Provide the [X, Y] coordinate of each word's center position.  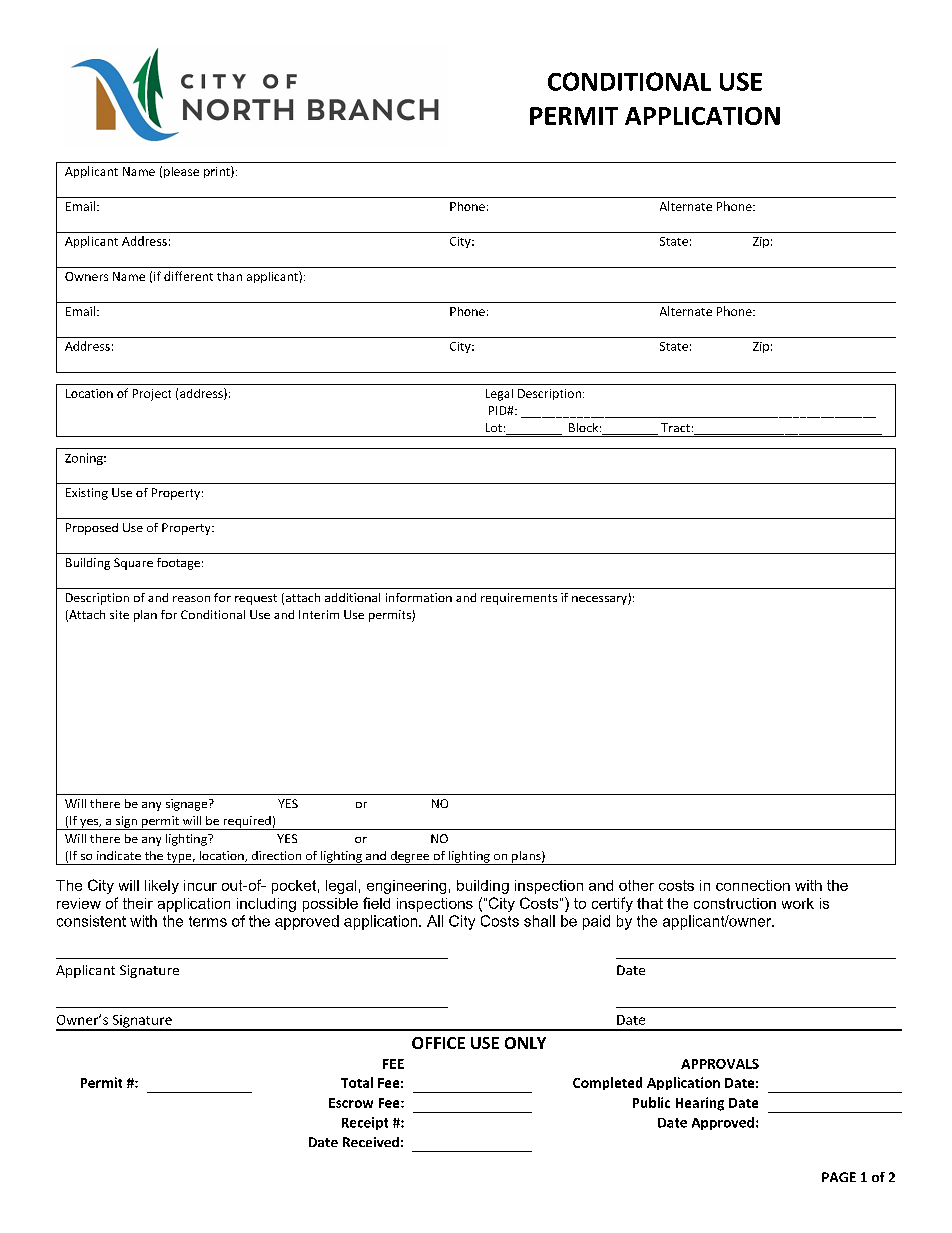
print [218, 172]
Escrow [351, 1103]
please [181, 172]
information [419, 597]
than [229, 276]
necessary [600, 600]
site [119, 614]
